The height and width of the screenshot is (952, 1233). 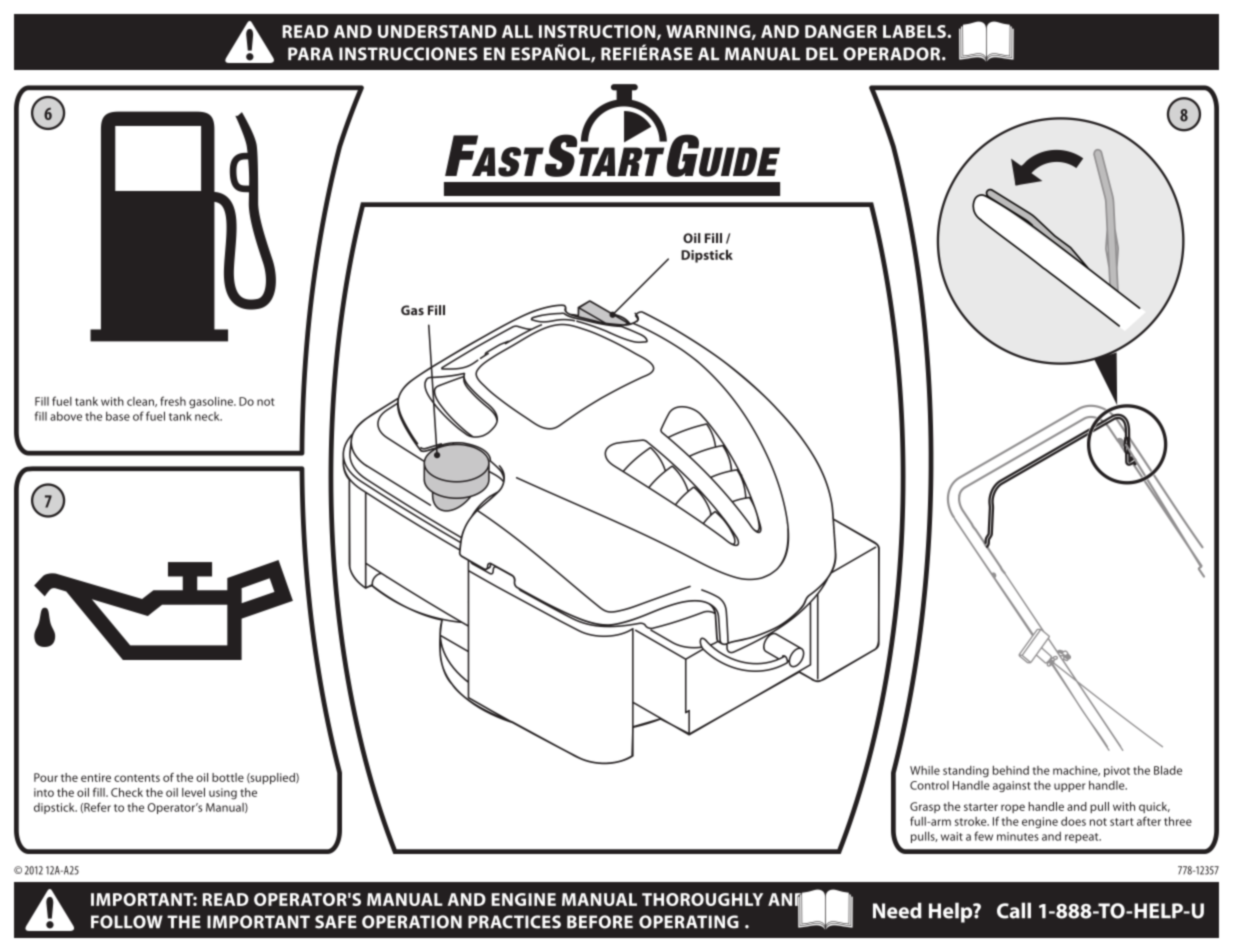 What do you see at coordinates (208, 416) in the screenshot?
I see `neck` at bounding box center [208, 416].
